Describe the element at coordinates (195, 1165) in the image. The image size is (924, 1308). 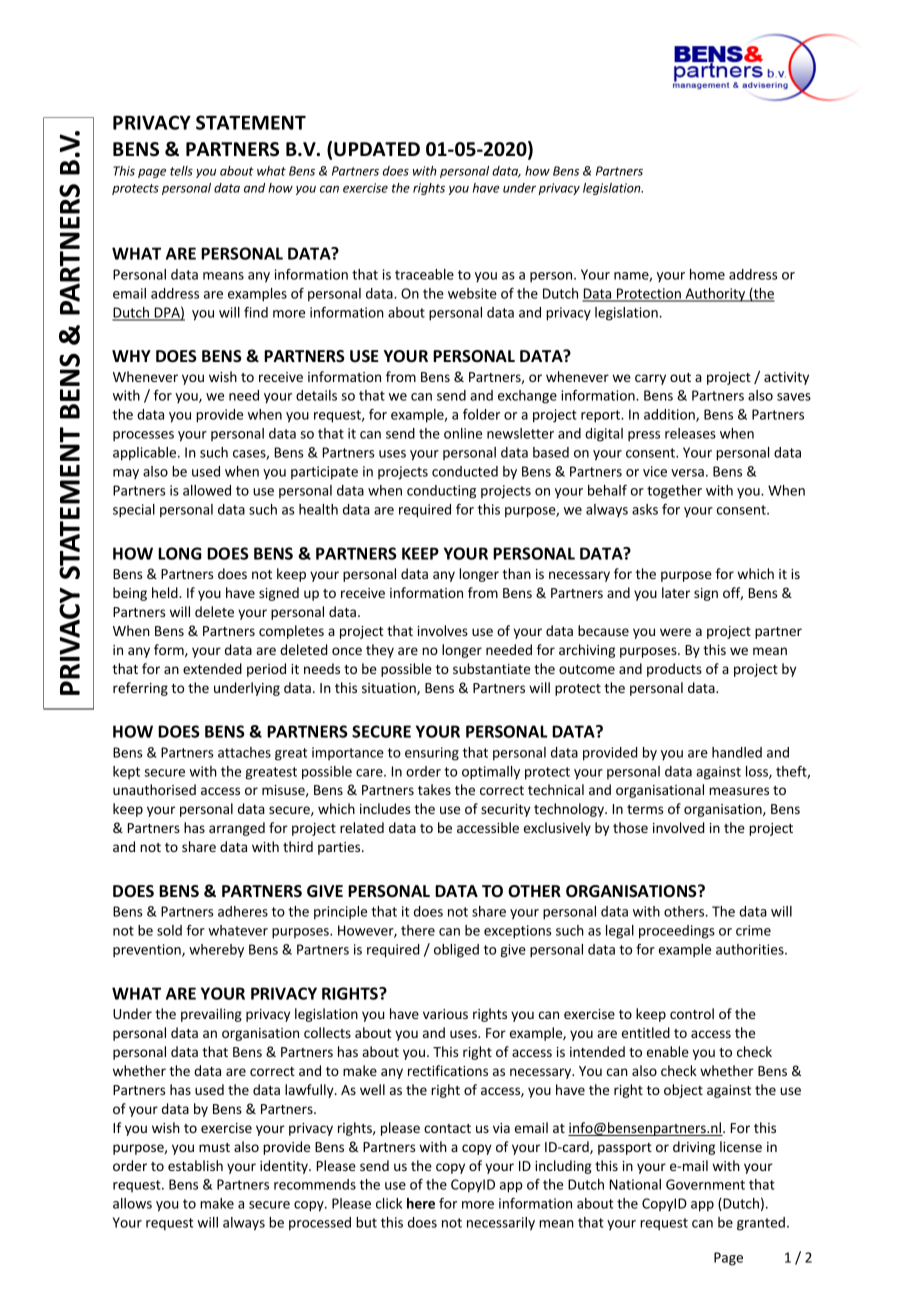
I see `establish` at that location.
